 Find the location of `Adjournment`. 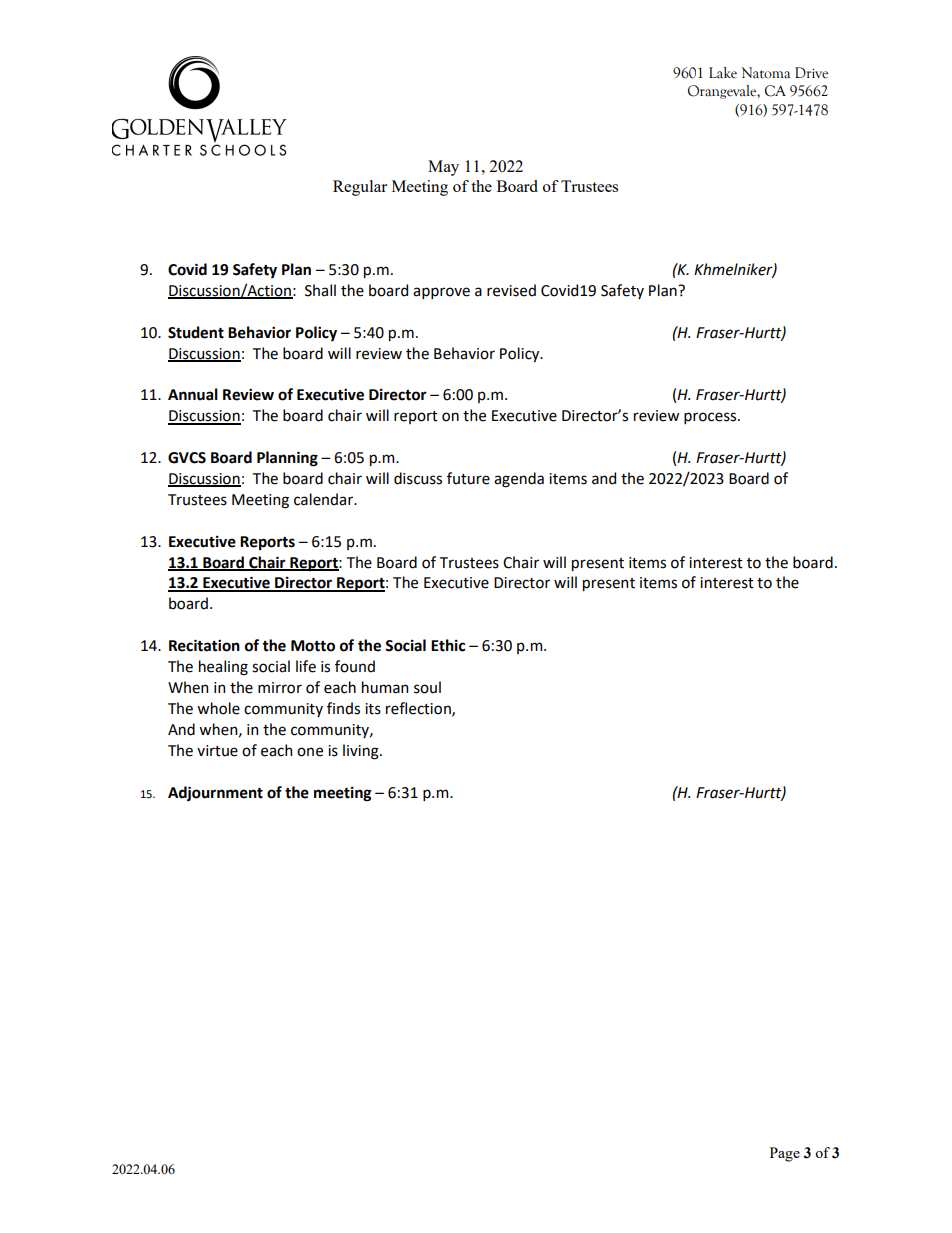

Adjournment is located at coordinates (215, 793).
